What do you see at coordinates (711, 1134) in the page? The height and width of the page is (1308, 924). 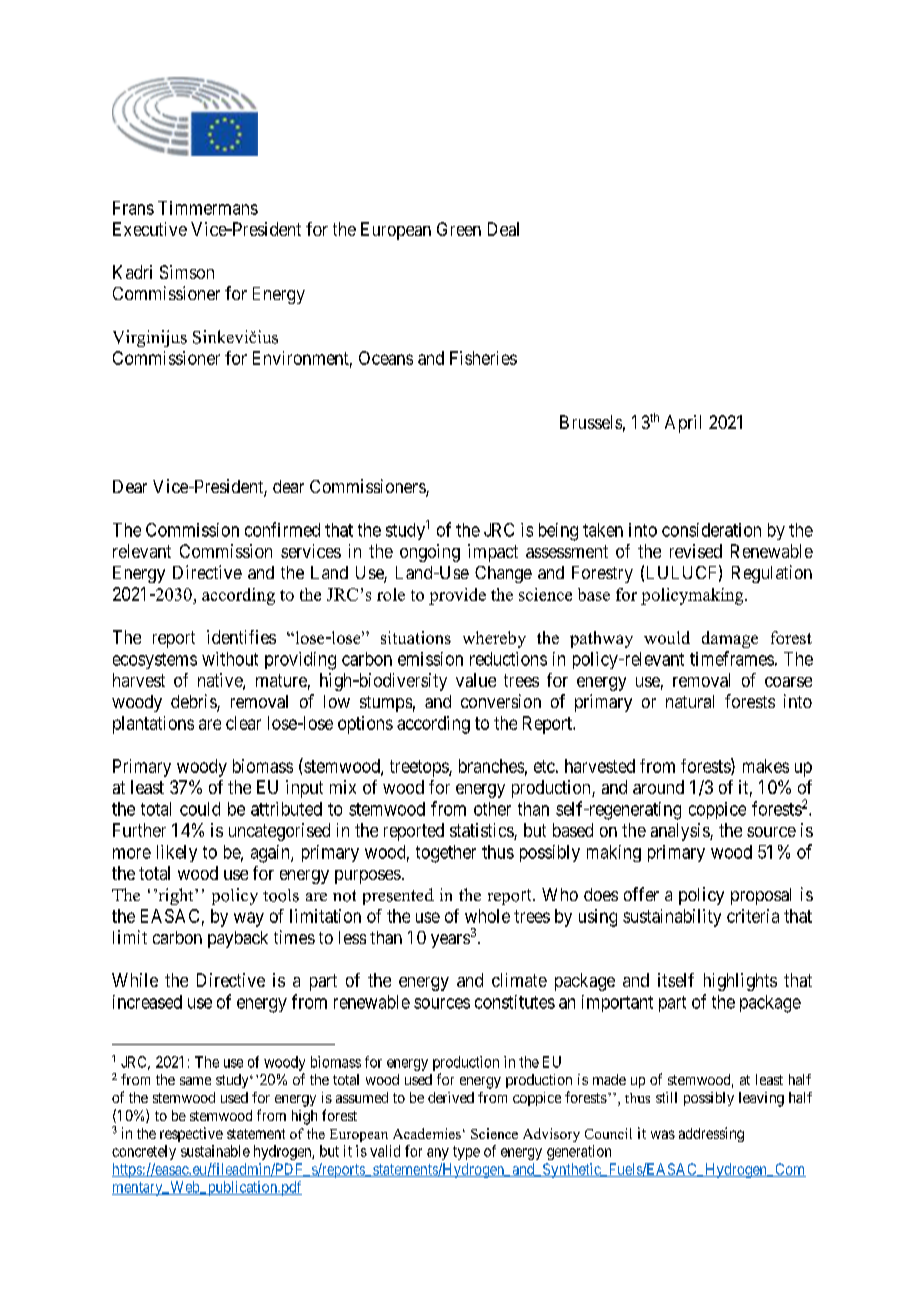 I see `addressing` at bounding box center [711, 1134].
